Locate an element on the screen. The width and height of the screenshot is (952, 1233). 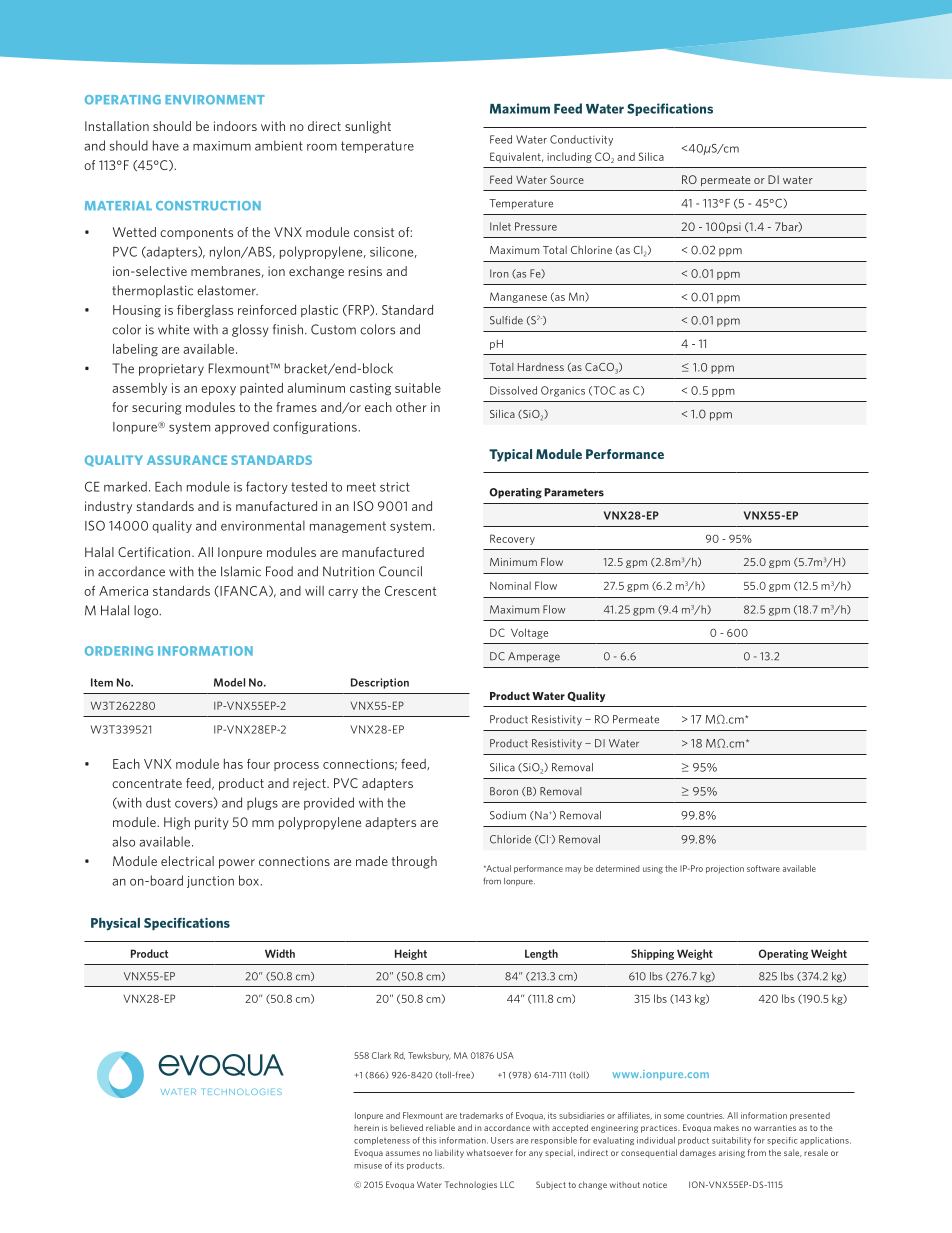
Voltage is located at coordinates (529, 633).
